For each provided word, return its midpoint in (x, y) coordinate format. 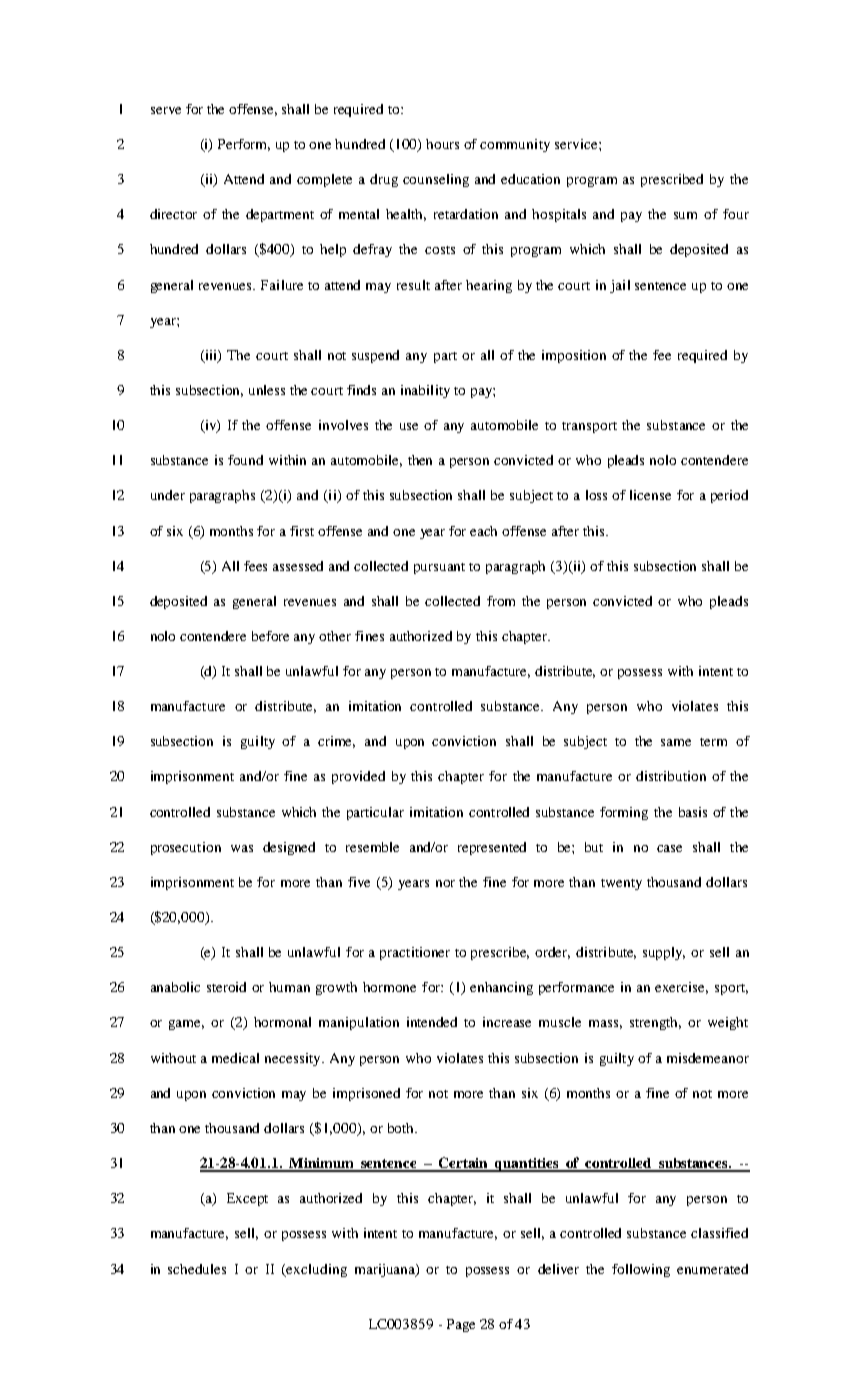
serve (166, 110)
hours (442, 144)
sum (685, 215)
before (270, 636)
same (676, 742)
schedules (197, 1269)
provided (358, 777)
